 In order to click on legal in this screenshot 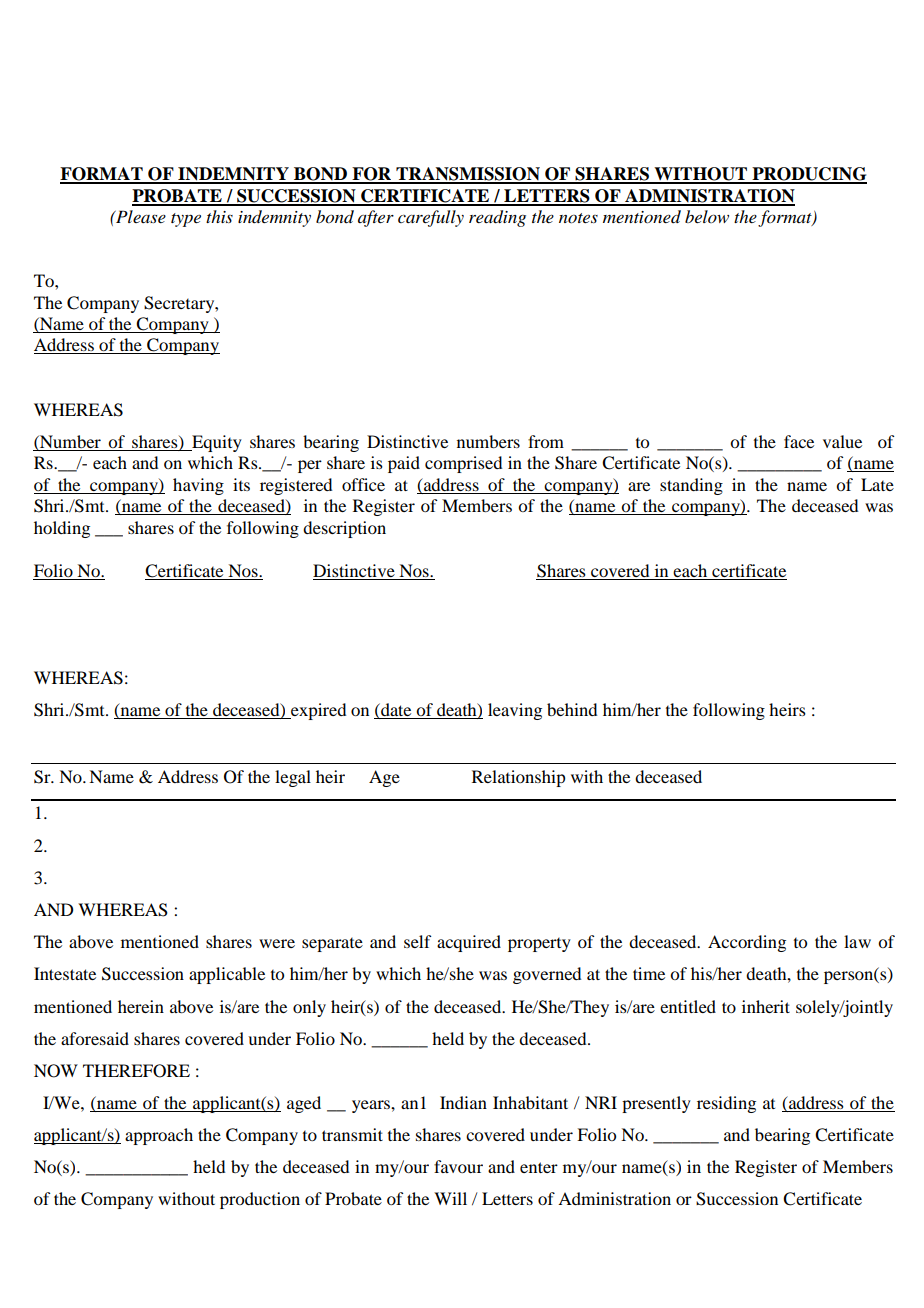, I will do `click(293, 778)`.
